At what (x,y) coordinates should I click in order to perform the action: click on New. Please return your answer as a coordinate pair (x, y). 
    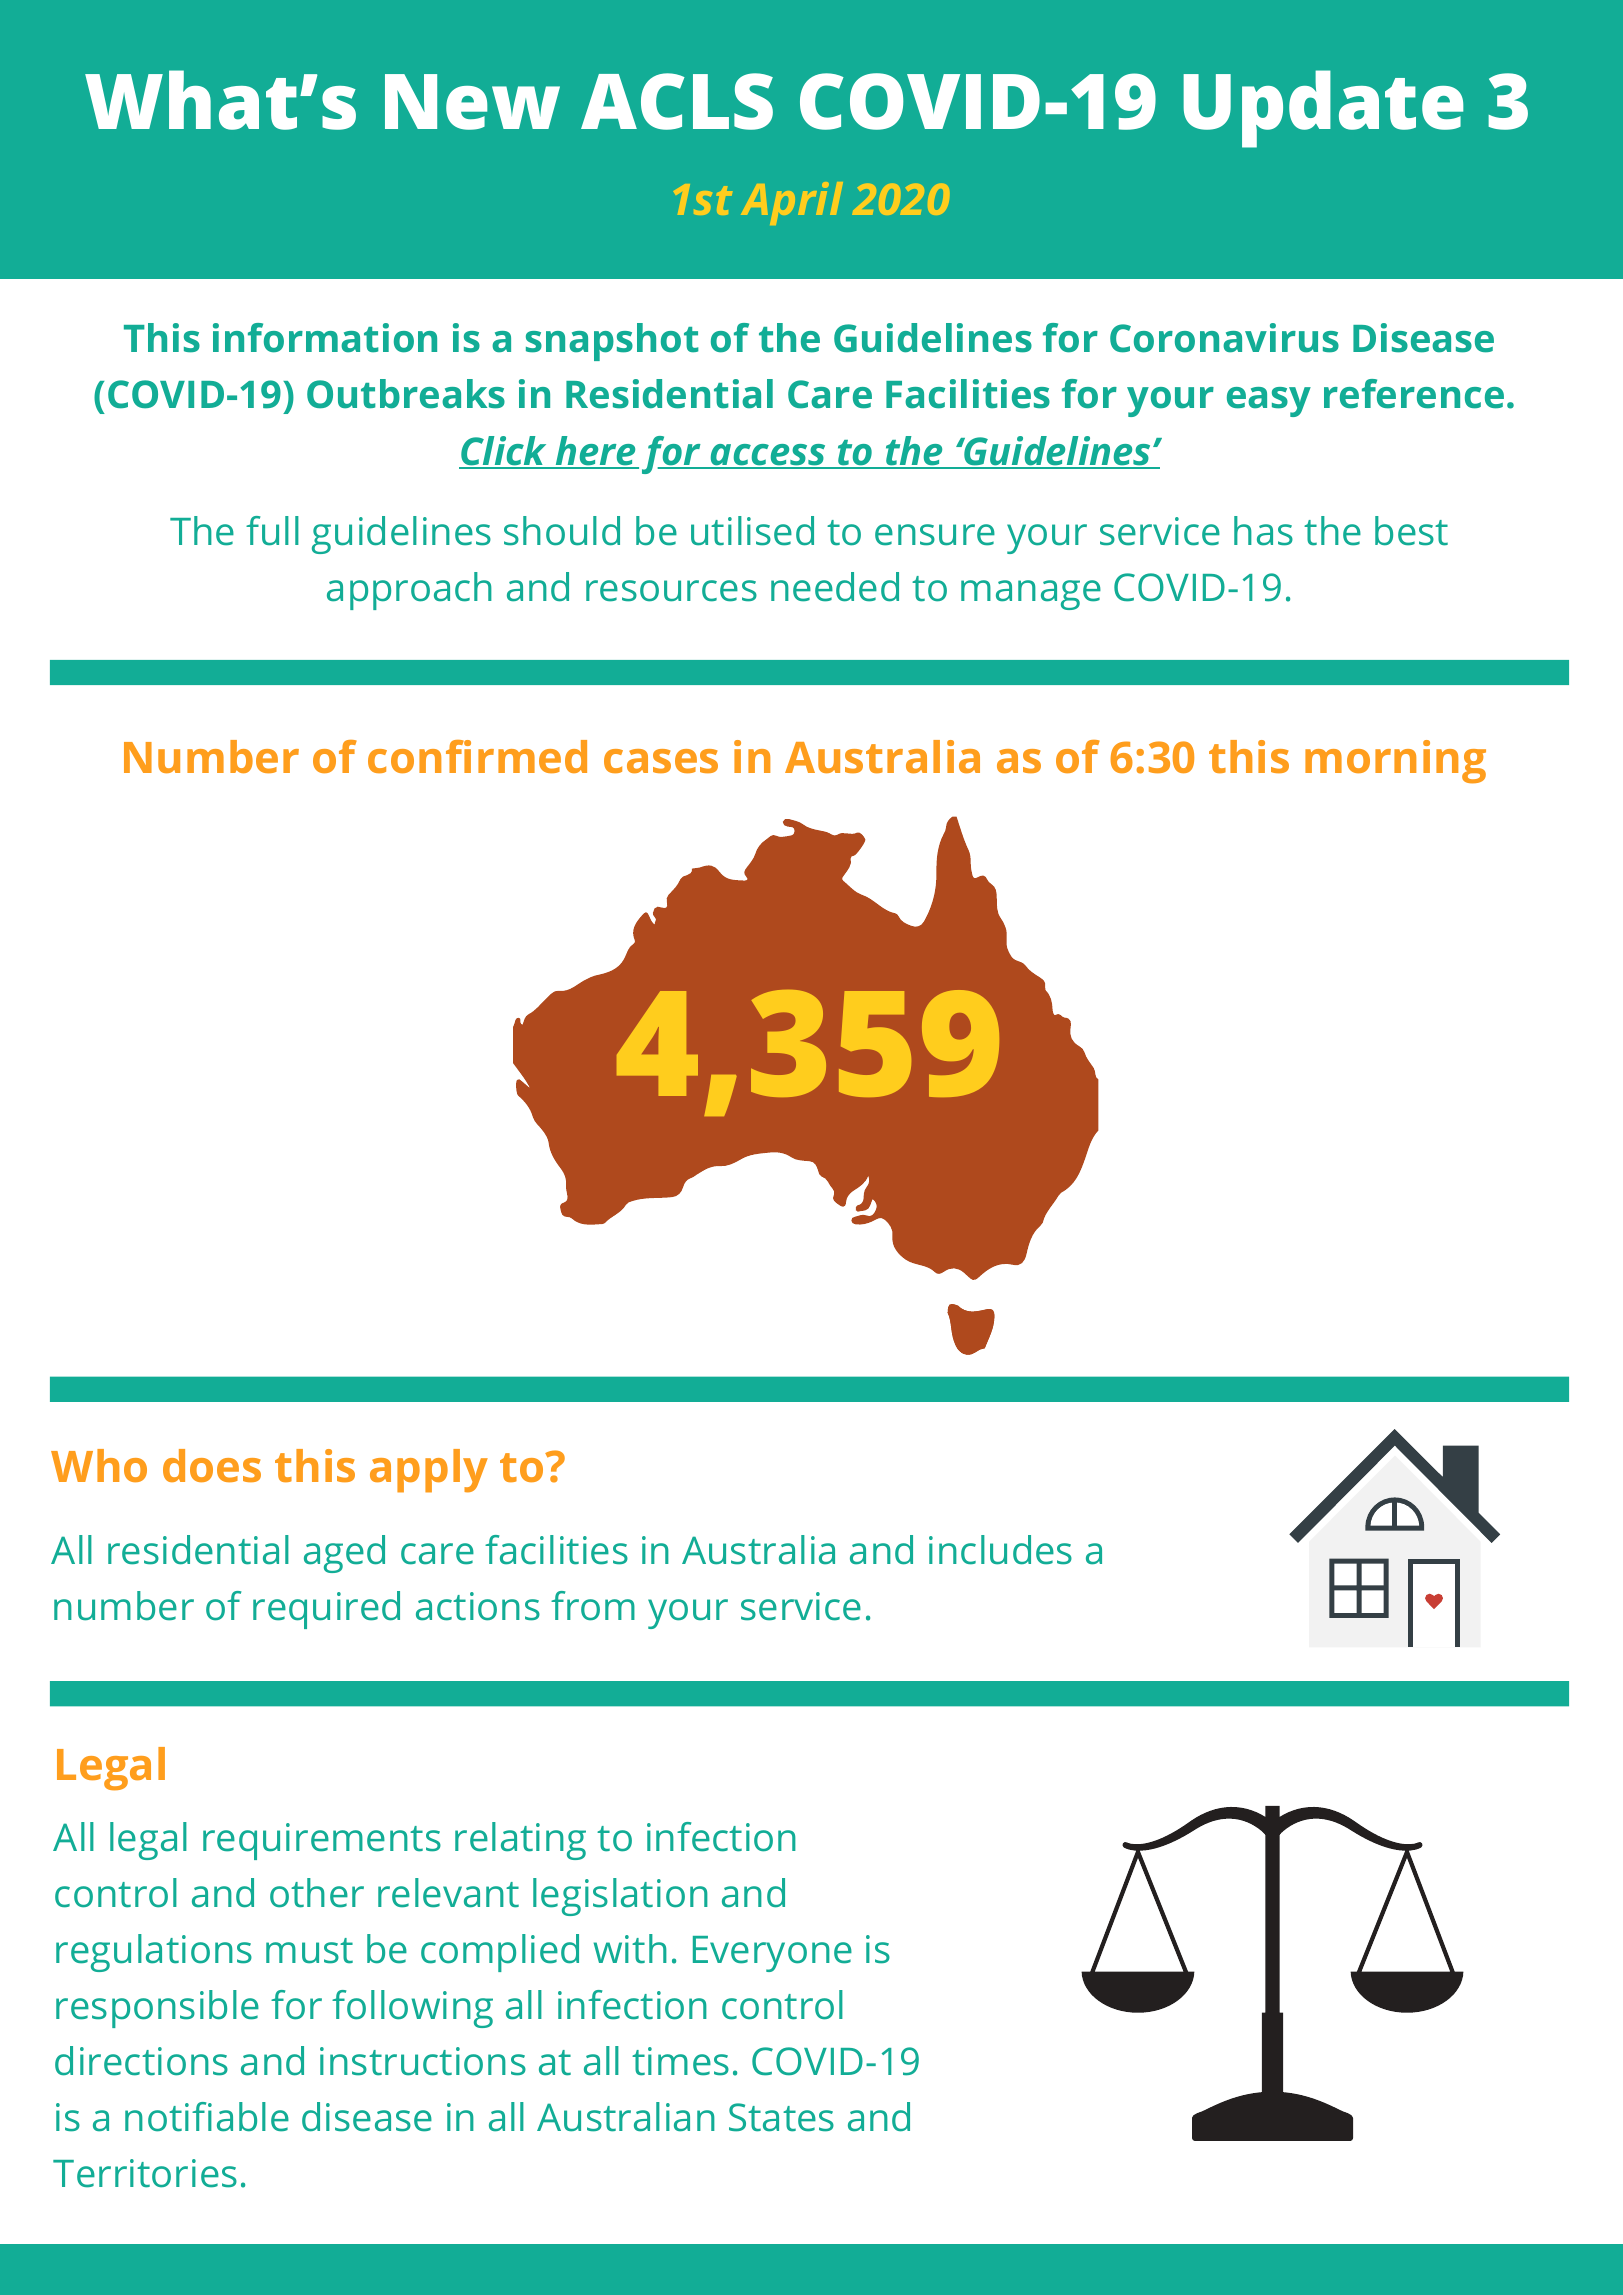
    Looking at the image, I should click on (472, 102).
